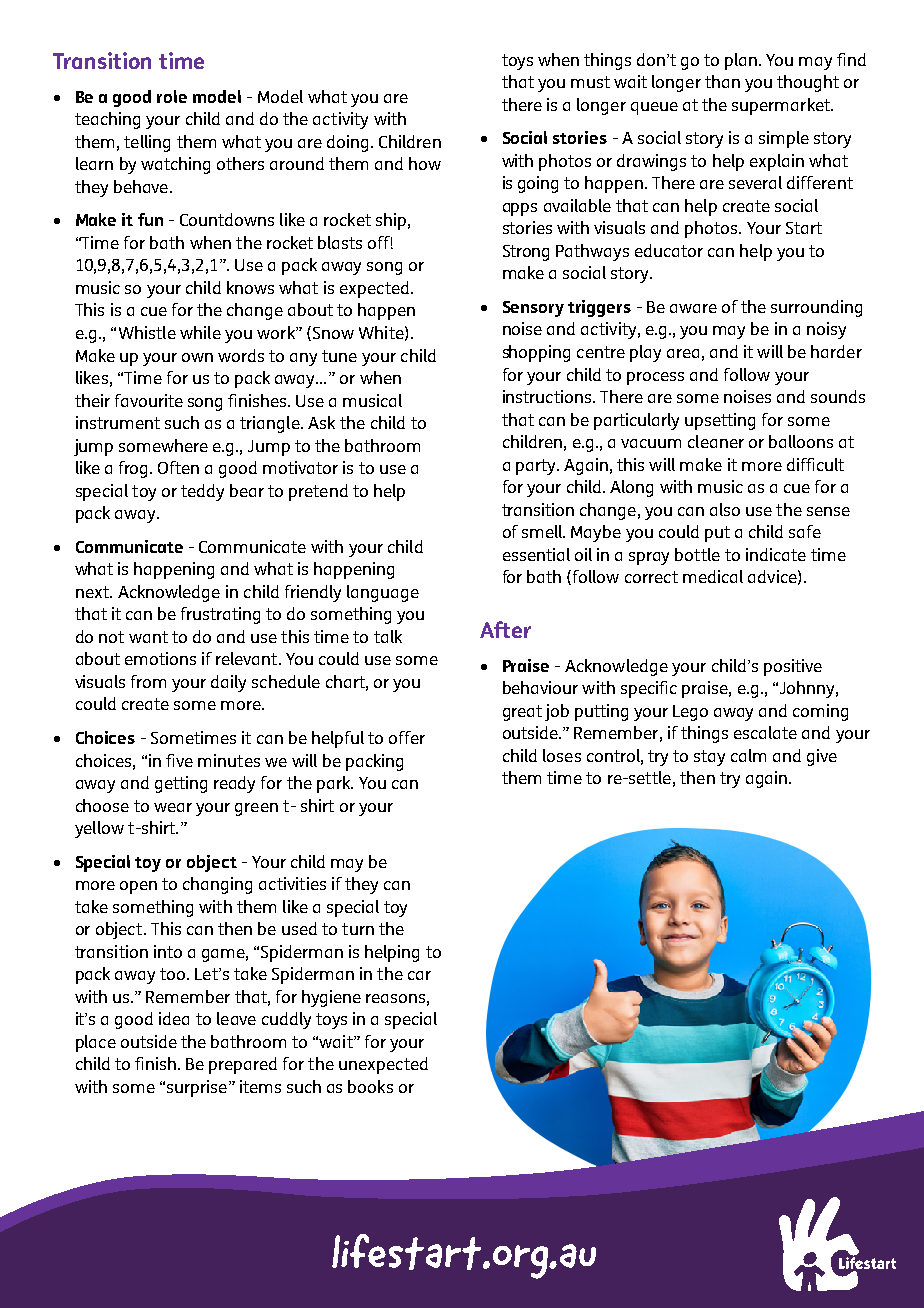 The height and width of the screenshot is (1308, 924). What do you see at coordinates (425, 163) in the screenshot?
I see `how` at bounding box center [425, 163].
